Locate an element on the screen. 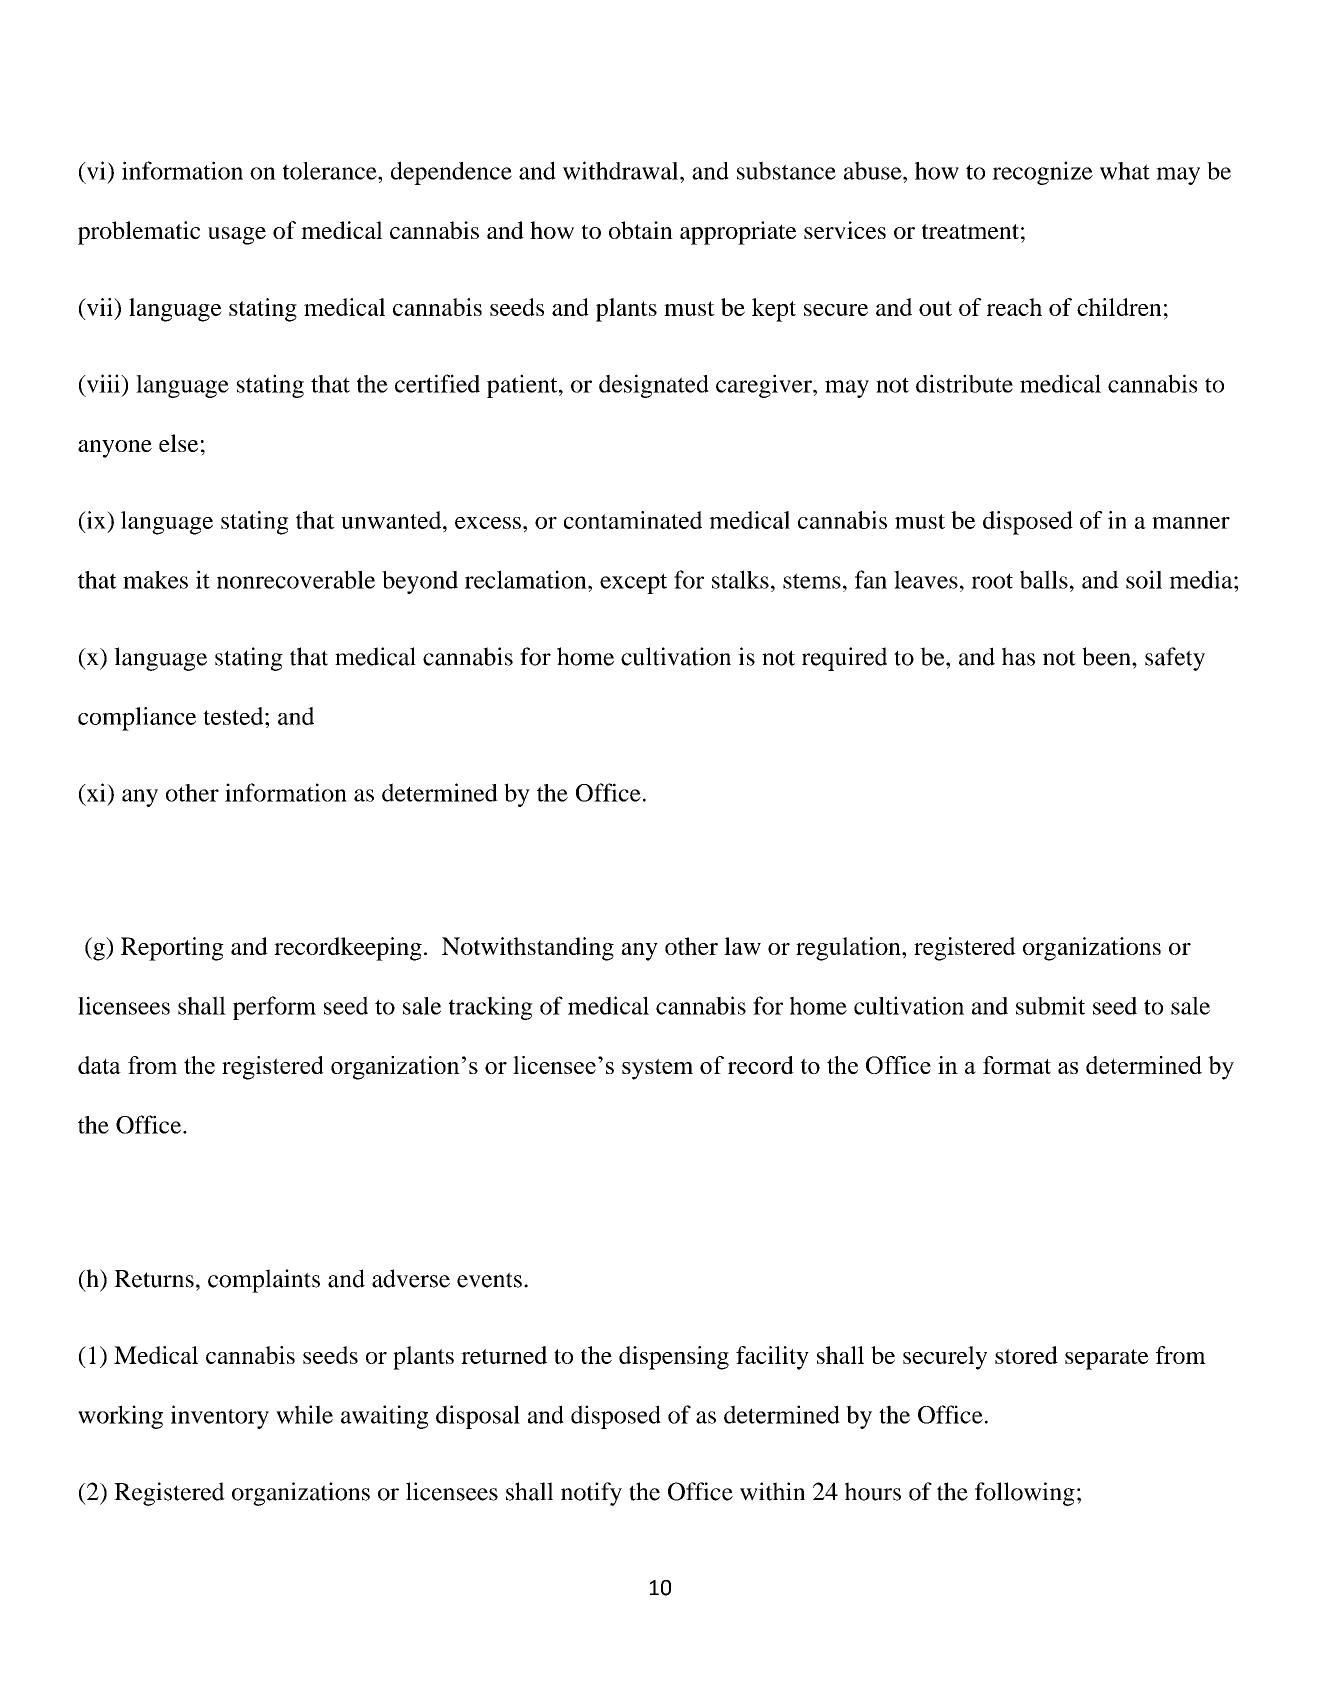  regulation is located at coordinates (849, 949).
